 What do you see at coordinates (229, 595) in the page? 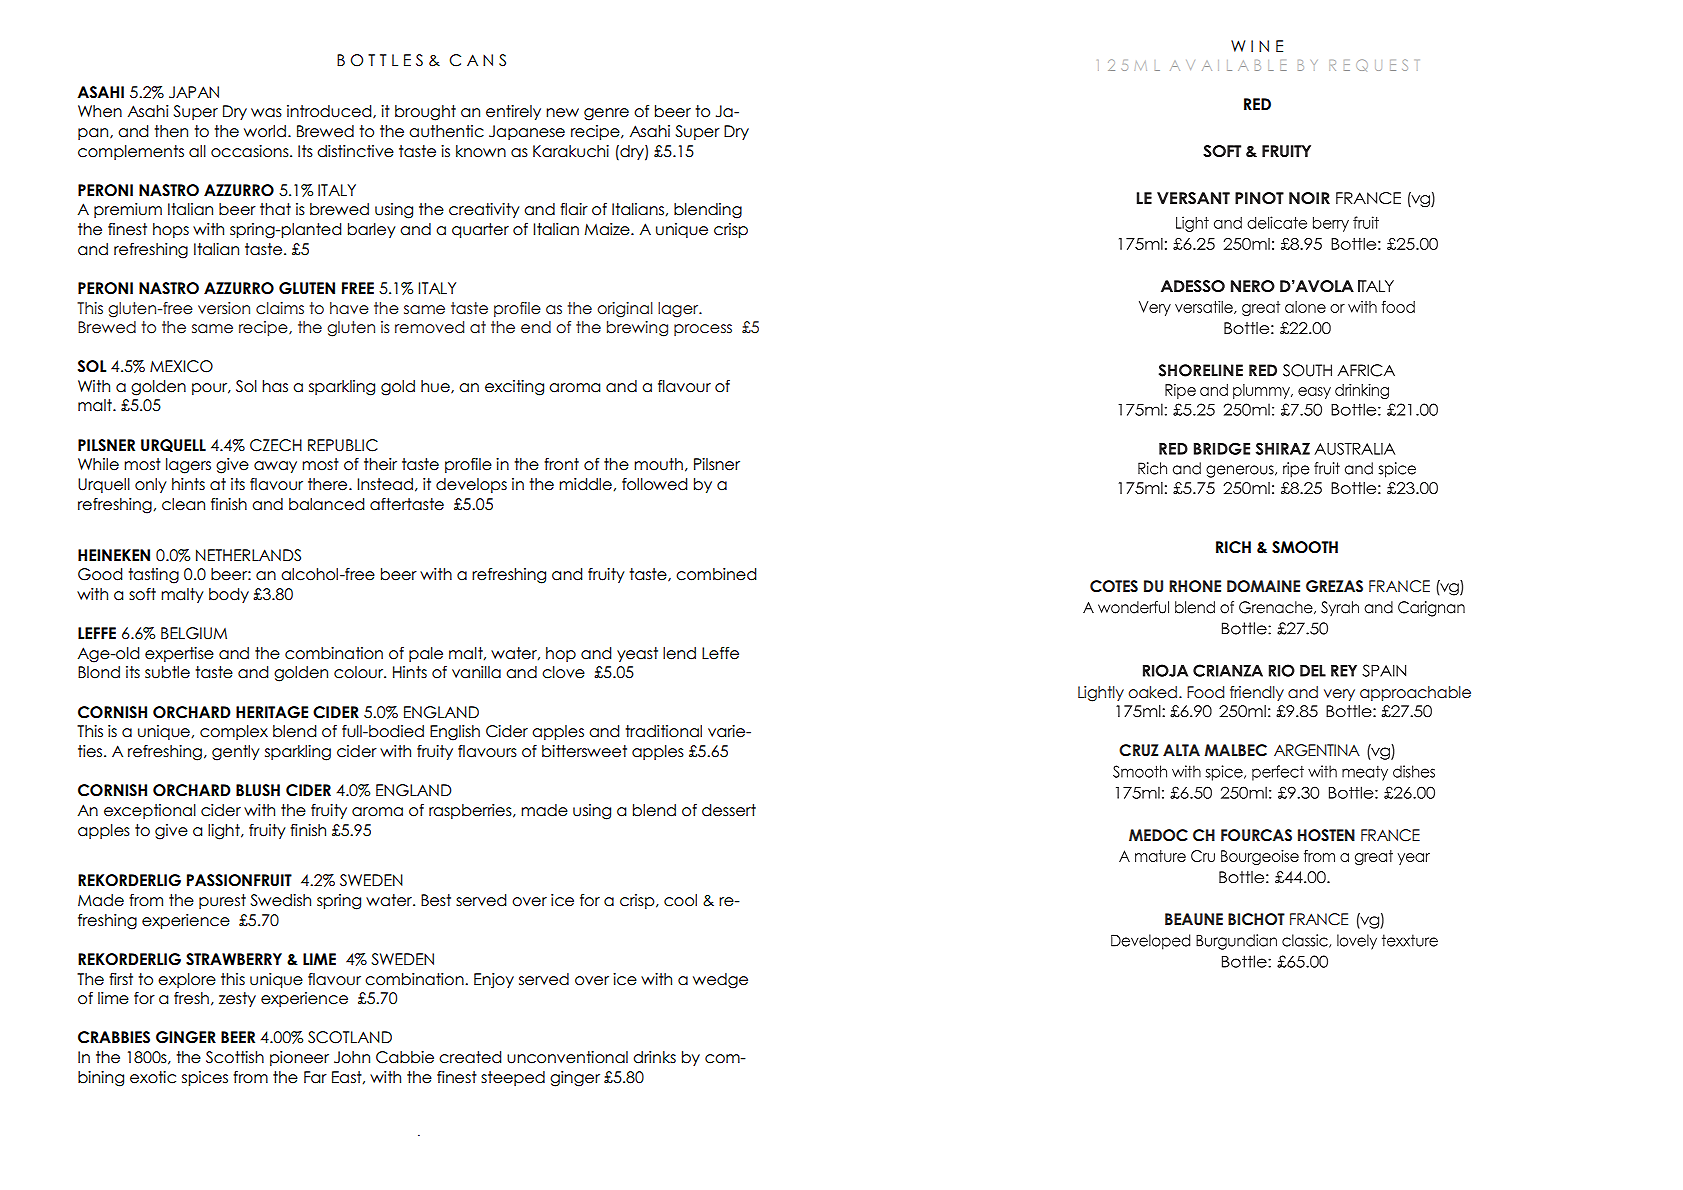
I see `body` at bounding box center [229, 595].
